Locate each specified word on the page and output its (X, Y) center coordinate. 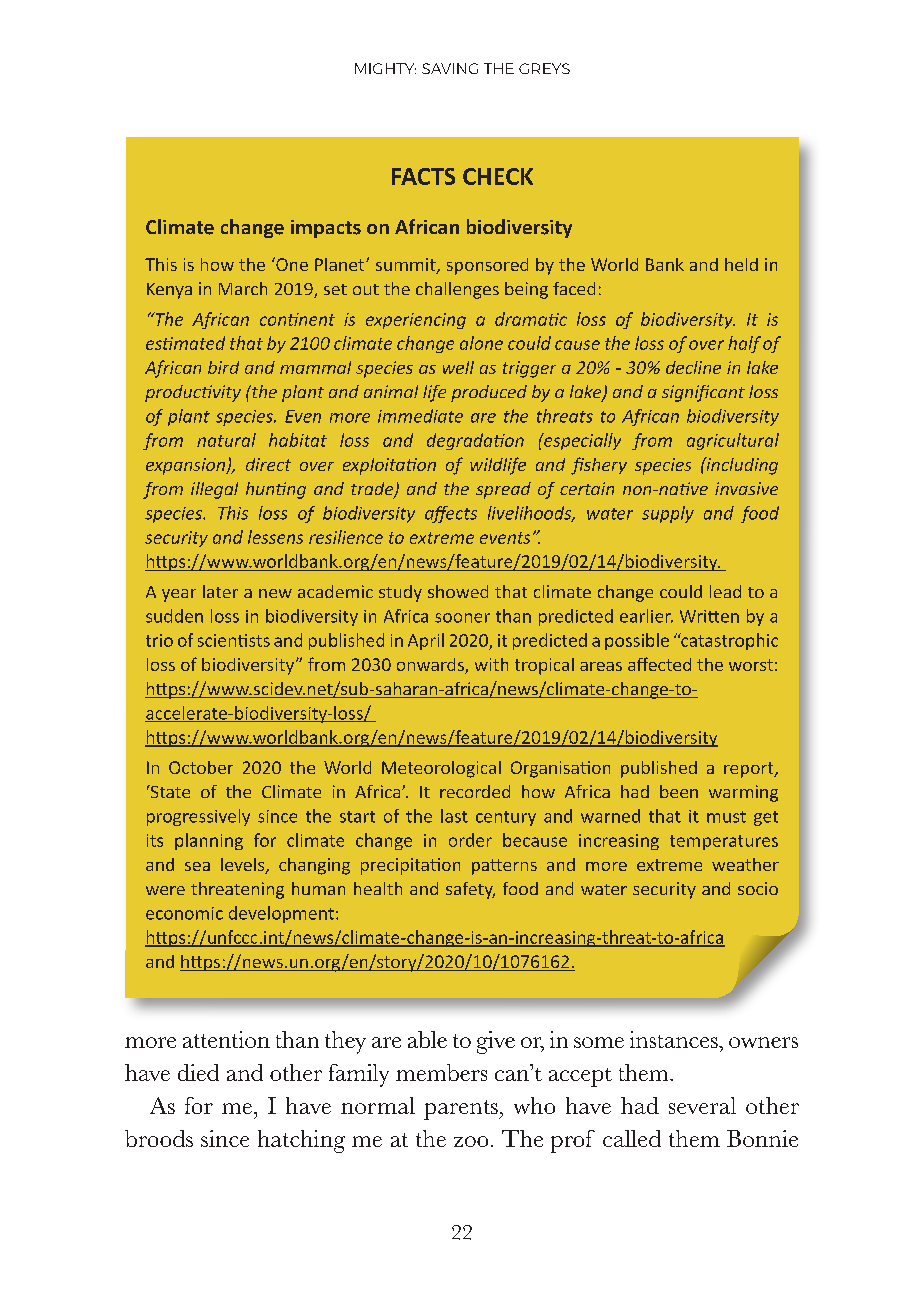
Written (709, 616)
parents (462, 1110)
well (458, 367)
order (470, 840)
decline (693, 367)
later (220, 591)
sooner (462, 618)
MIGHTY (385, 68)
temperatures (724, 842)
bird (223, 367)
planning (209, 841)
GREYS (544, 68)
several (702, 1105)
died (198, 1072)
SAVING (450, 68)
